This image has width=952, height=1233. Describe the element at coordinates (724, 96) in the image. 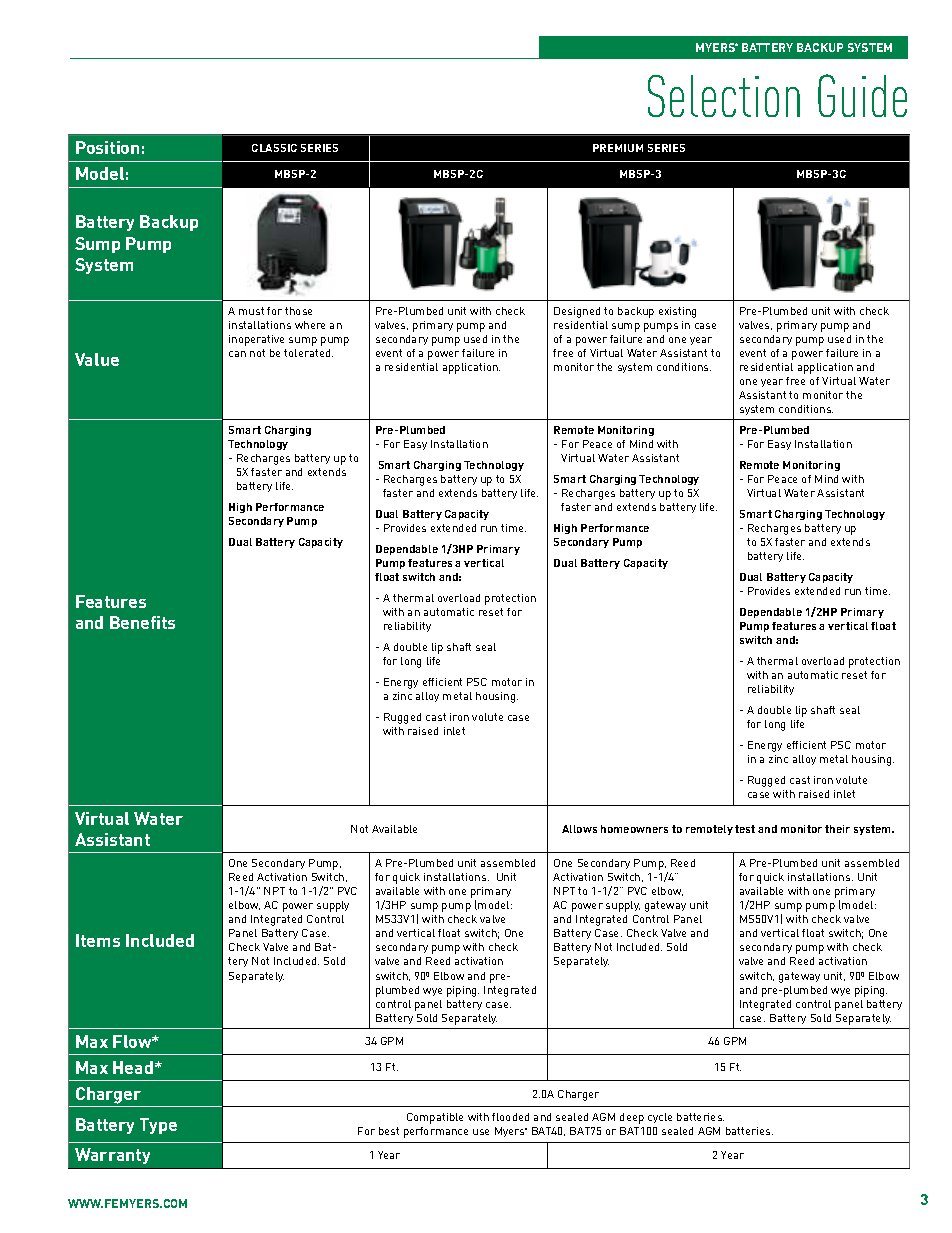

I see `Selection` at that location.
